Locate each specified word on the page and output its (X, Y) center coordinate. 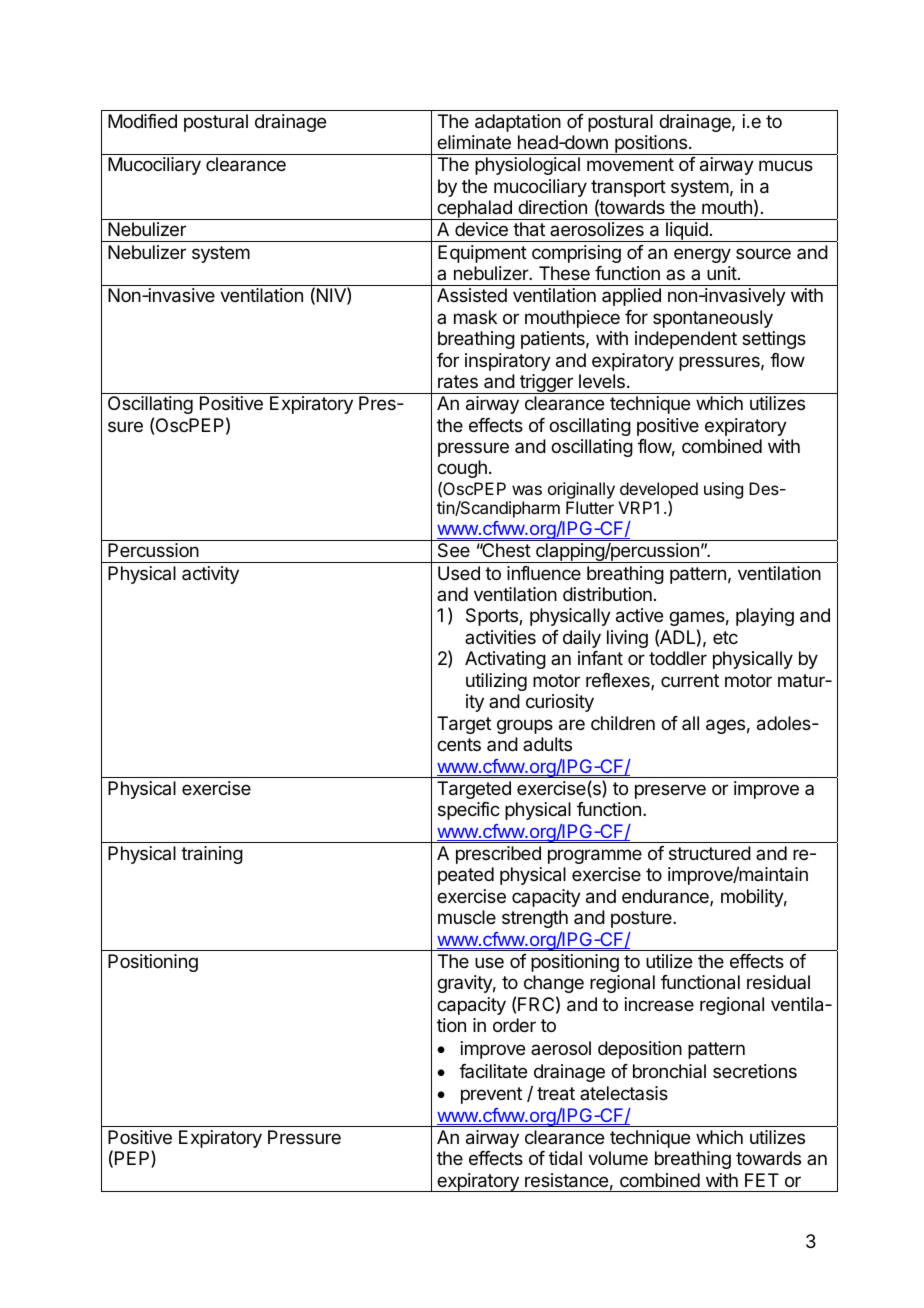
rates (458, 382)
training (212, 855)
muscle (467, 917)
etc (725, 637)
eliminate (474, 142)
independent (686, 340)
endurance (666, 897)
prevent (491, 1095)
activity (210, 575)
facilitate (493, 1071)
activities (500, 637)
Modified (142, 121)
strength (535, 919)
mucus (786, 165)
